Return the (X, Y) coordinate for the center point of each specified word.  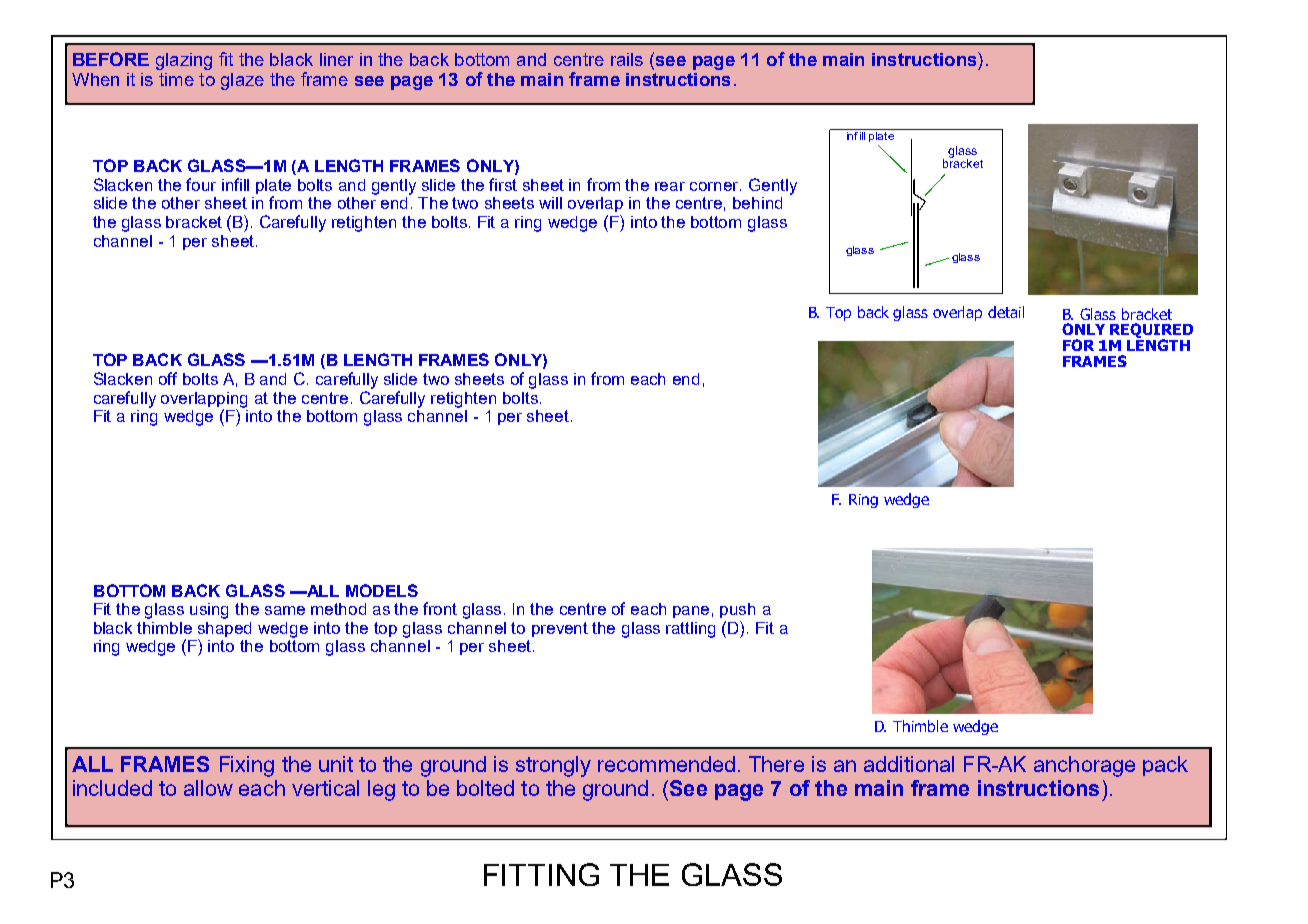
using (209, 611)
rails (627, 59)
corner (715, 186)
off (168, 378)
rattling (690, 630)
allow (208, 788)
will (550, 203)
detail (1006, 312)
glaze (242, 81)
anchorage (1084, 766)
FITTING (541, 874)
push (737, 610)
